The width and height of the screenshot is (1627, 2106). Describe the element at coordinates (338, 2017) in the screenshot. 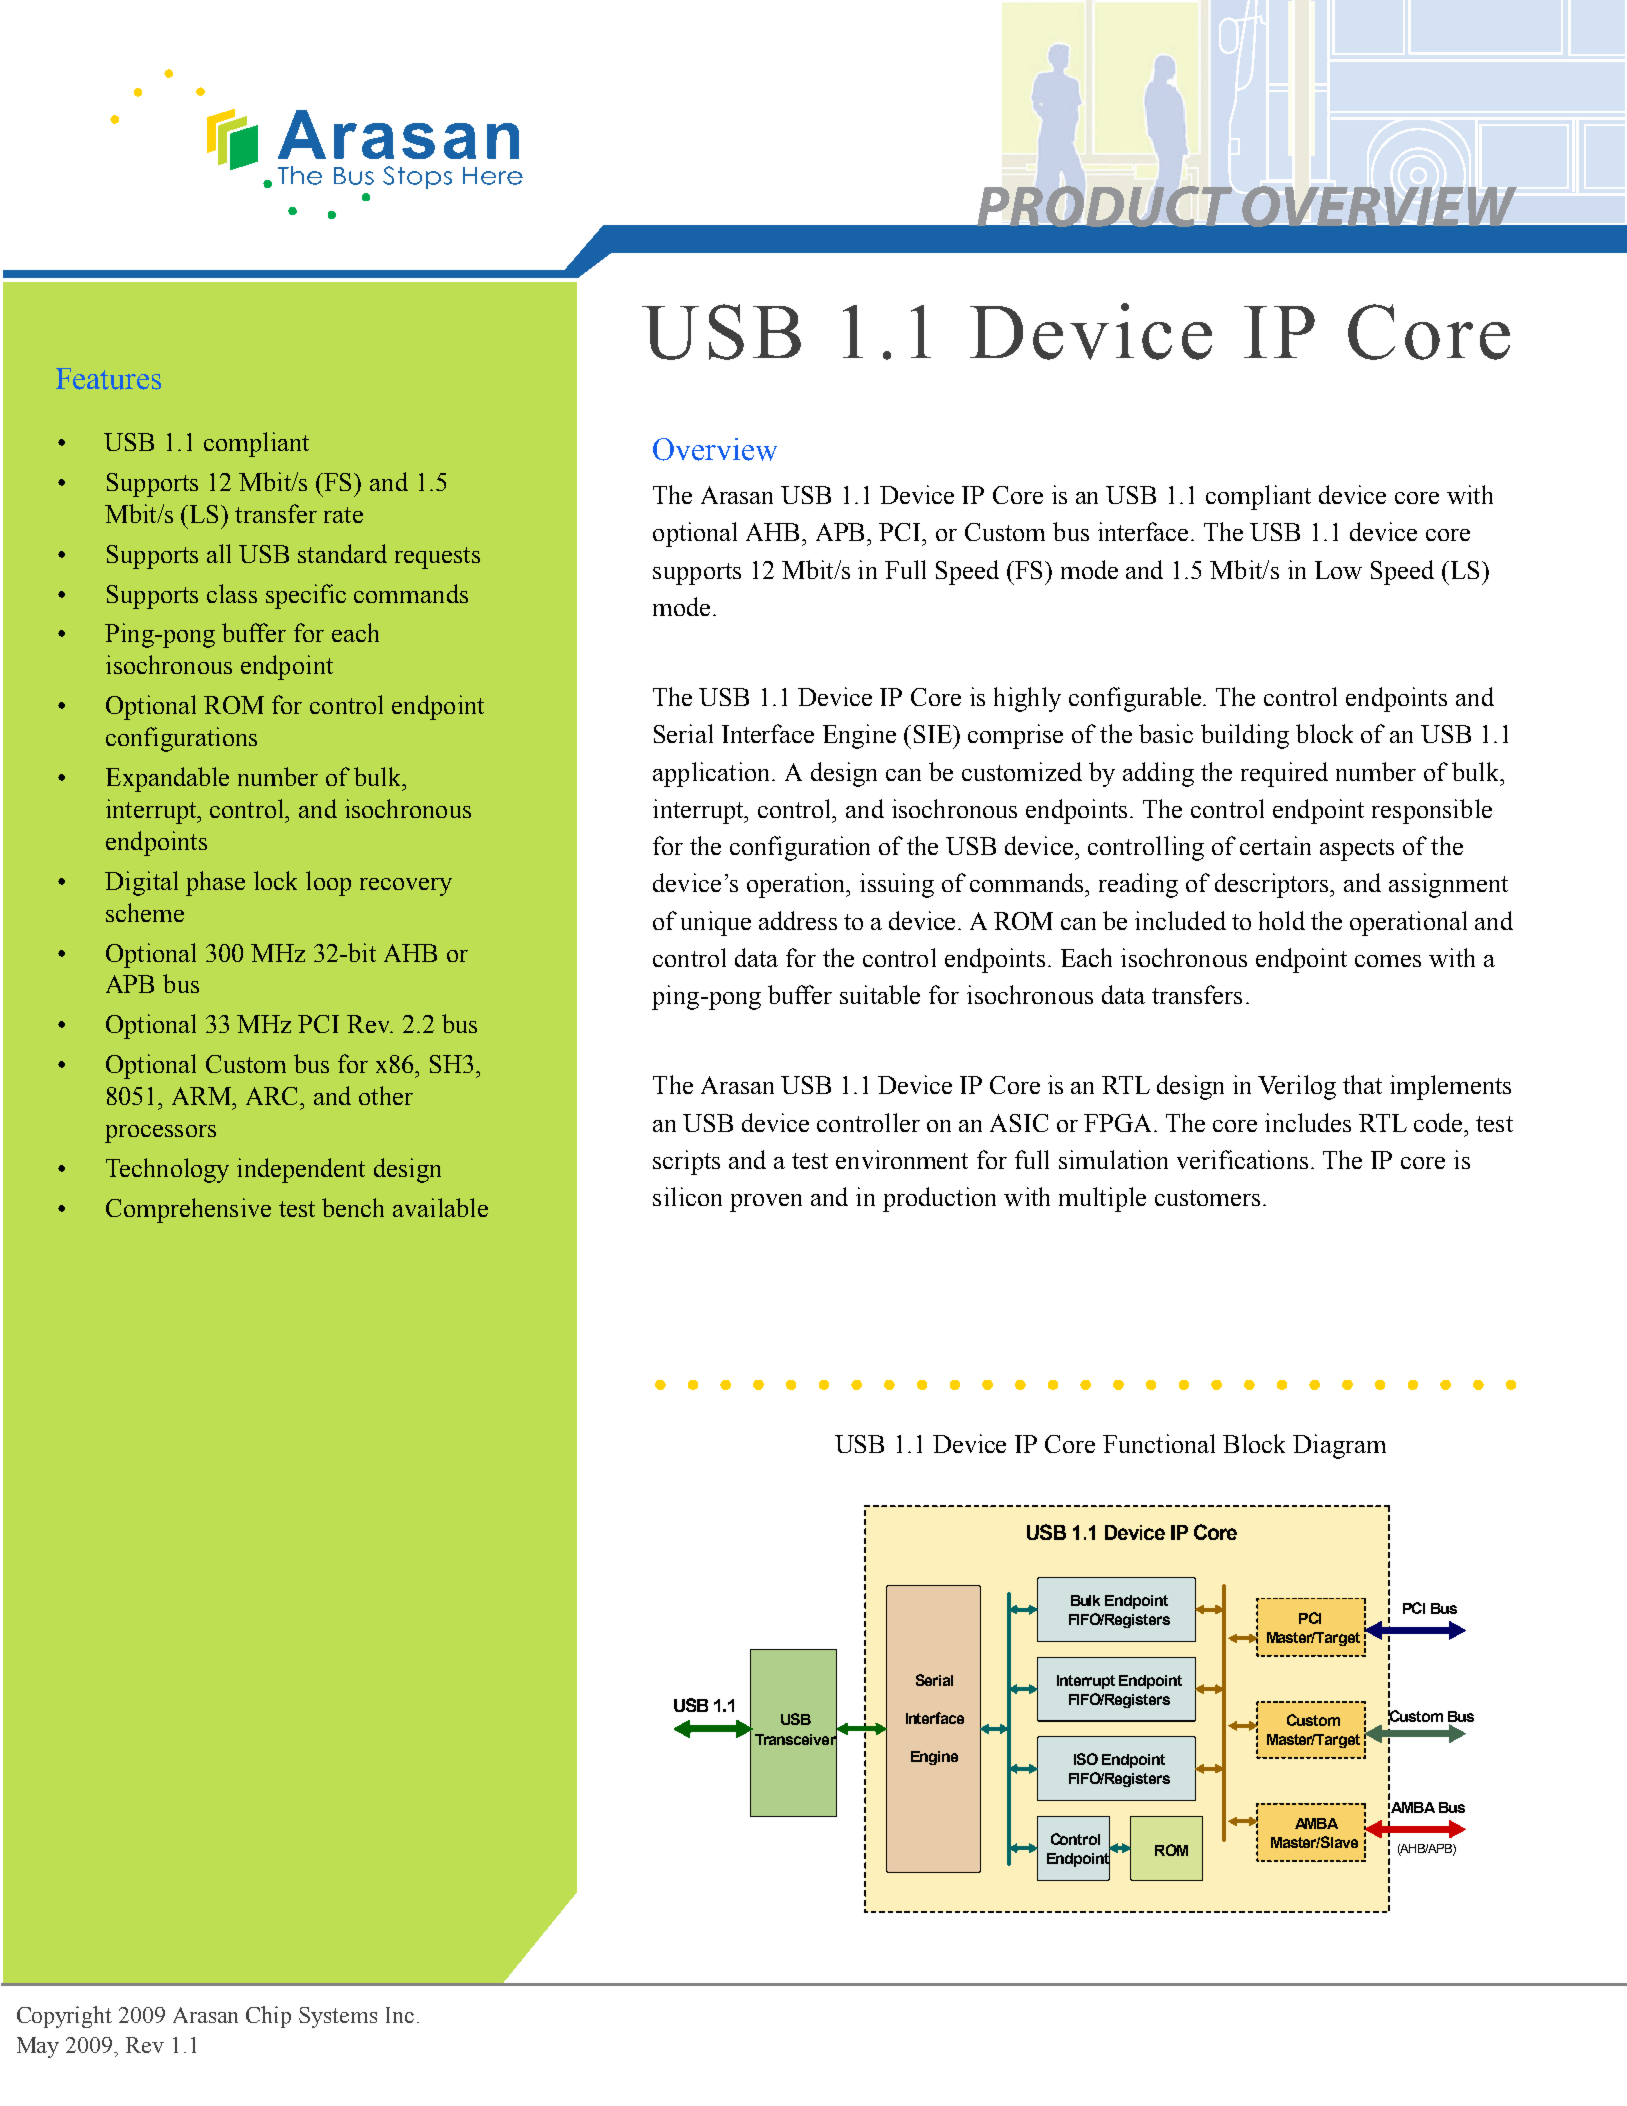

I see `Systems` at that location.
